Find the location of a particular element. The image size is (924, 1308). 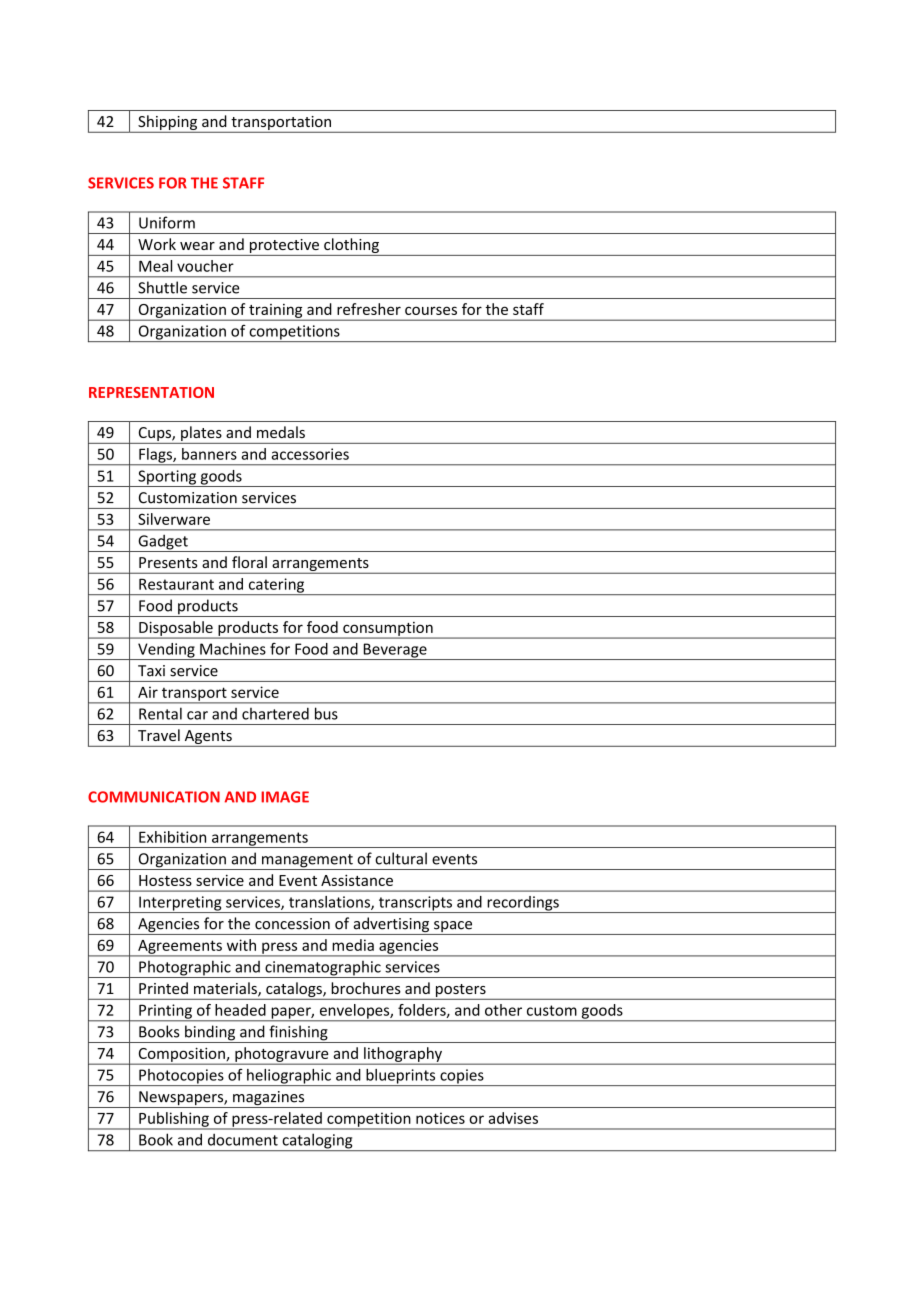

Disposable is located at coordinates (176, 629).
